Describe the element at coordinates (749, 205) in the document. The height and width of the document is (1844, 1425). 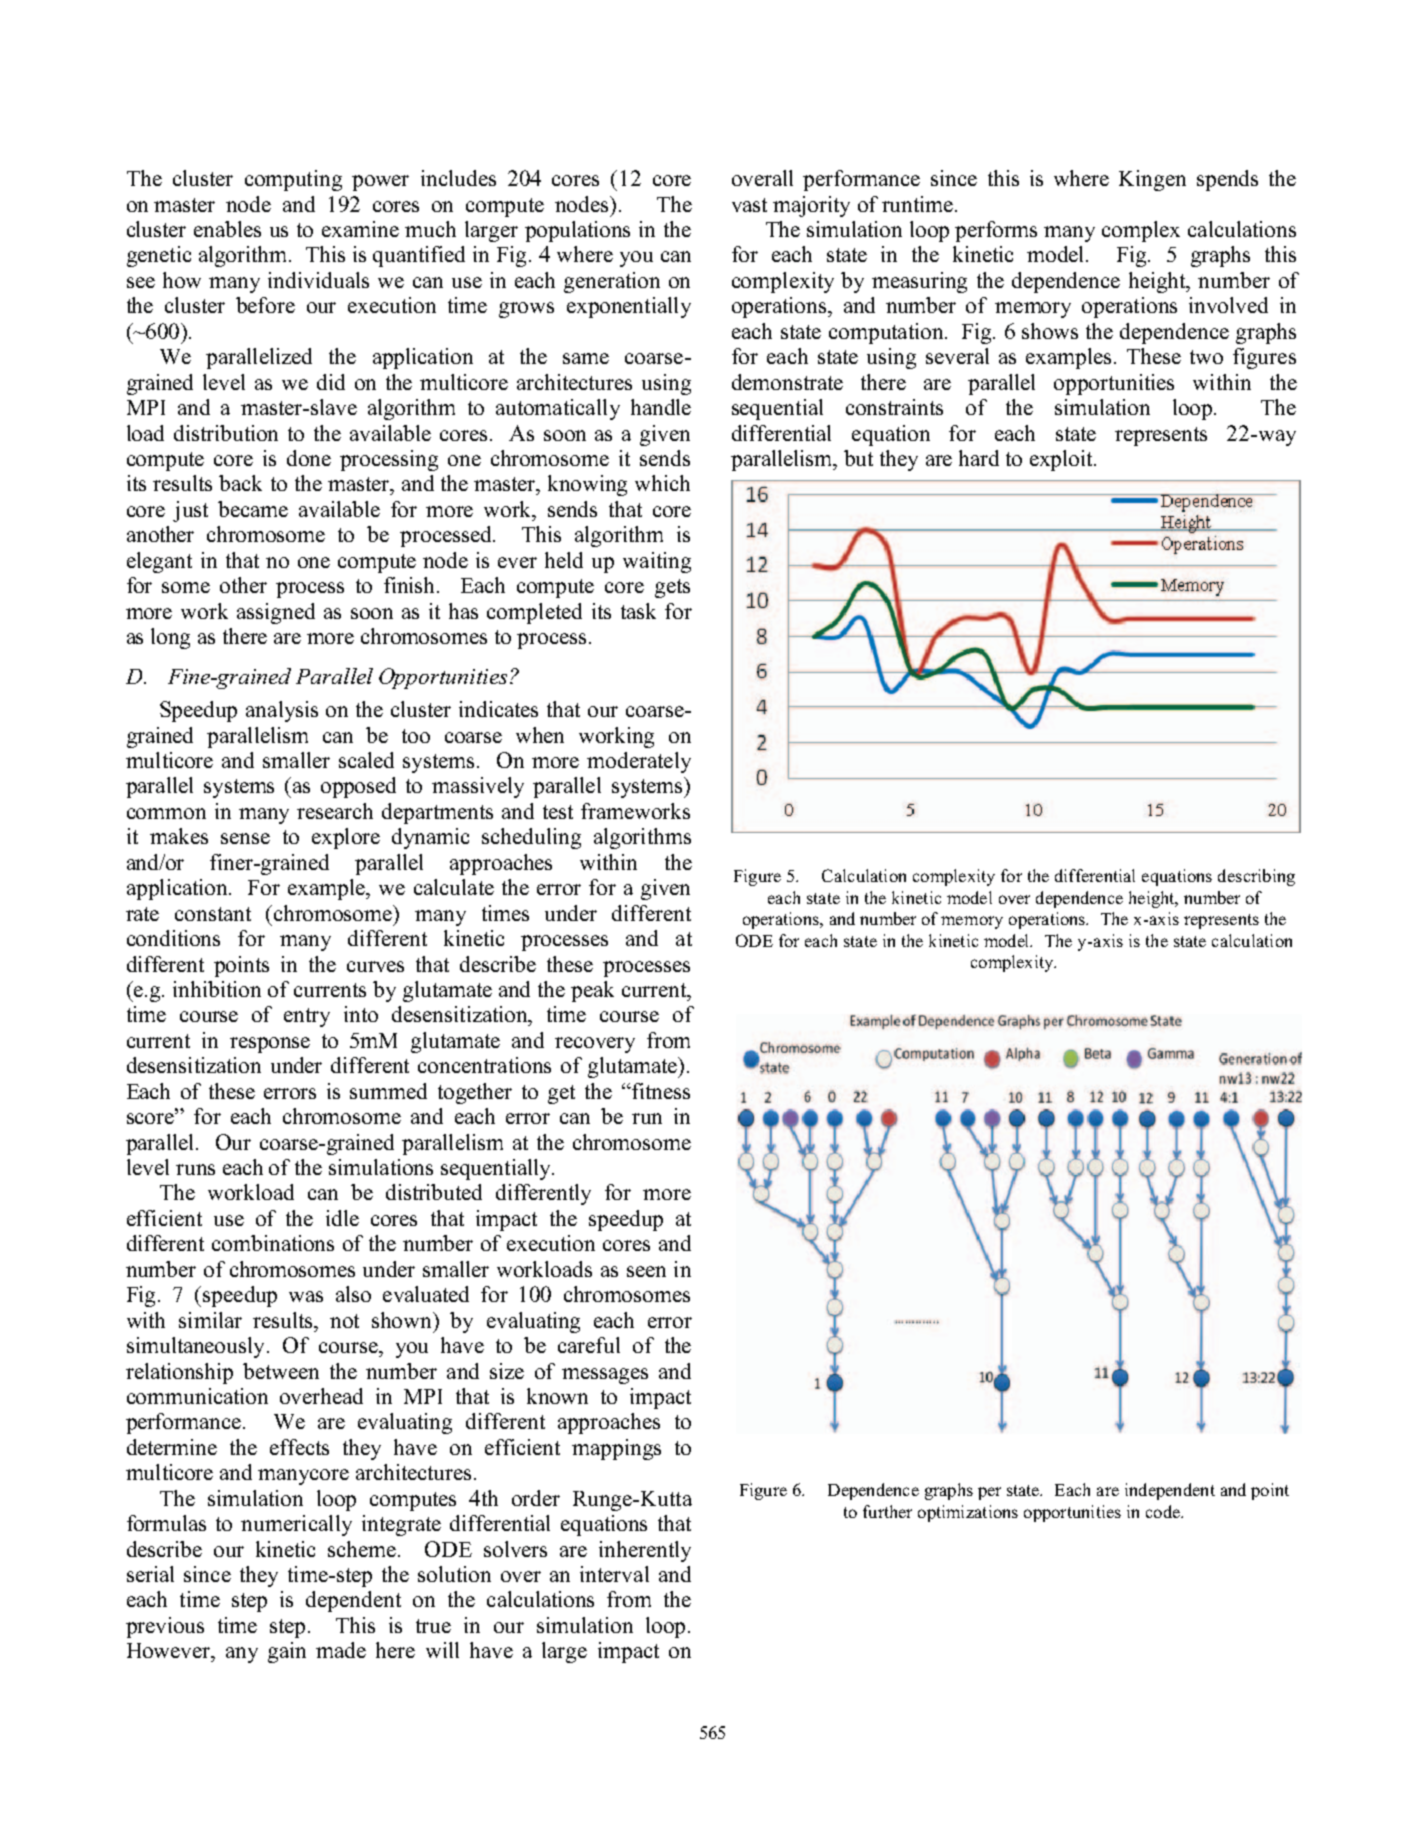
I see `vast` at that location.
